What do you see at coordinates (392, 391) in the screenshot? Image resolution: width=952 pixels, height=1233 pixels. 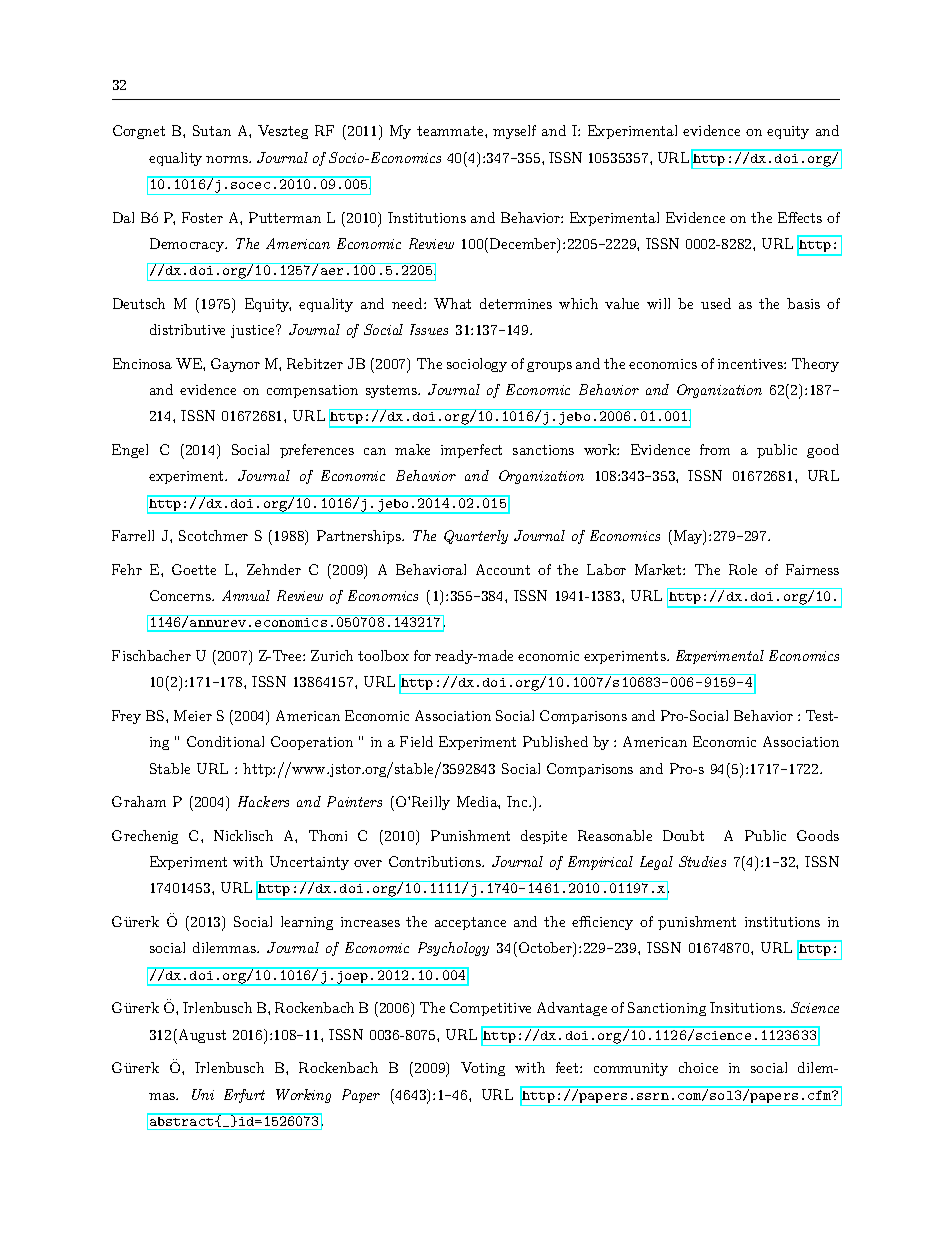 I see `systems` at bounding box center [392, 391].
